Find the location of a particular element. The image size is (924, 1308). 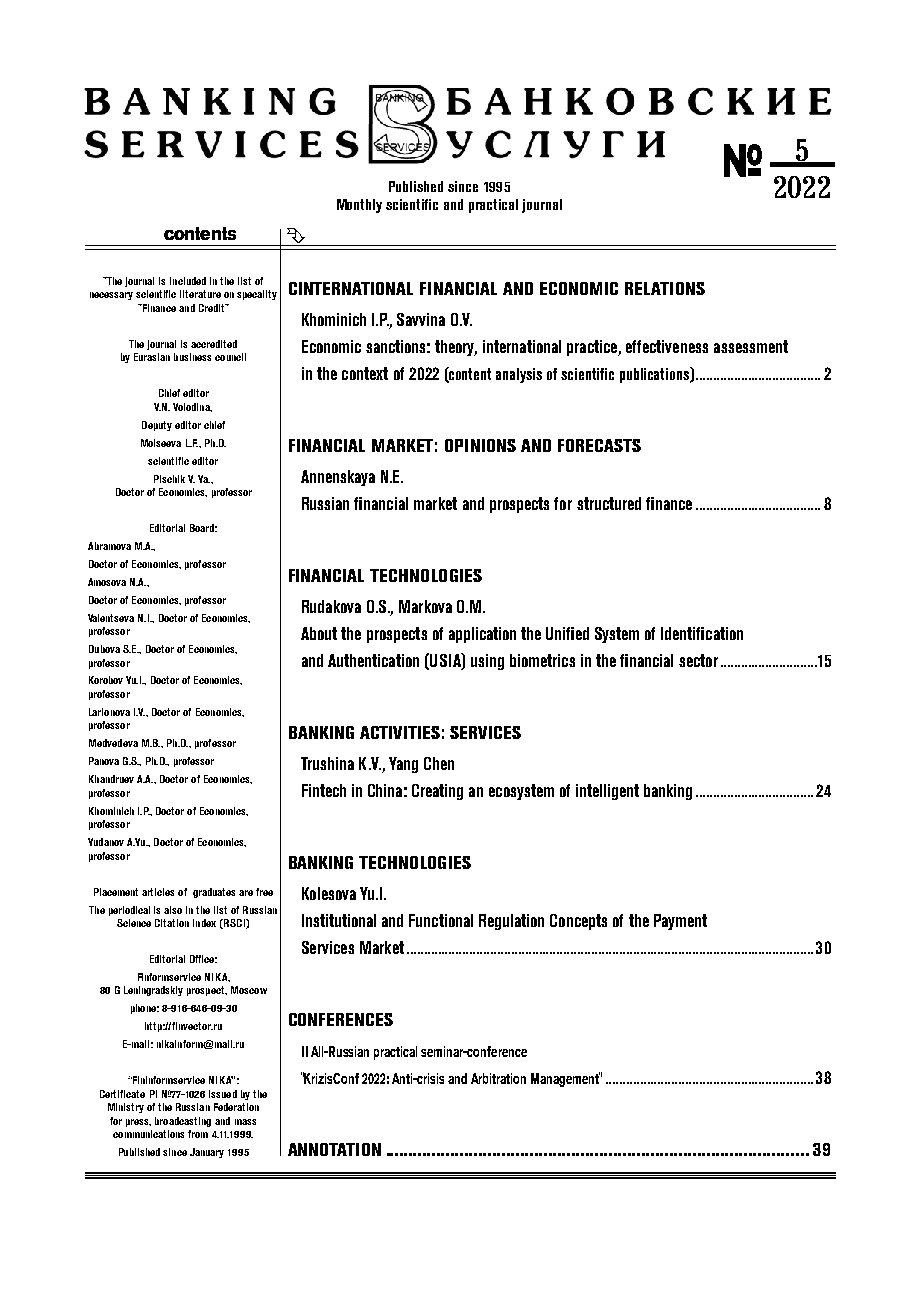

Markova is located at coordinates (425, 606).
